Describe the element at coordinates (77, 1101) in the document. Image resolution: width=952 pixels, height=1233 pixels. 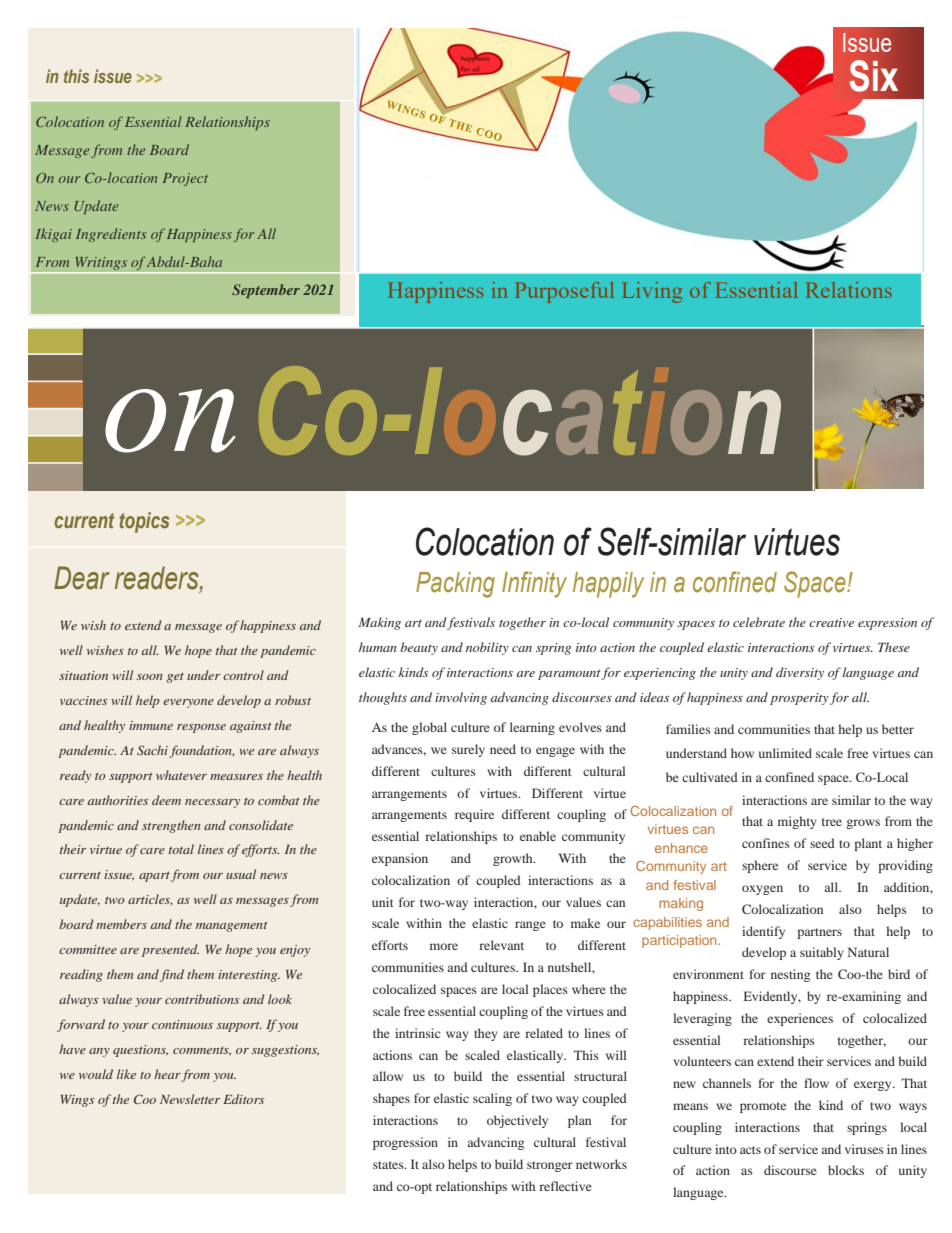
I see `Wings` at that location.
